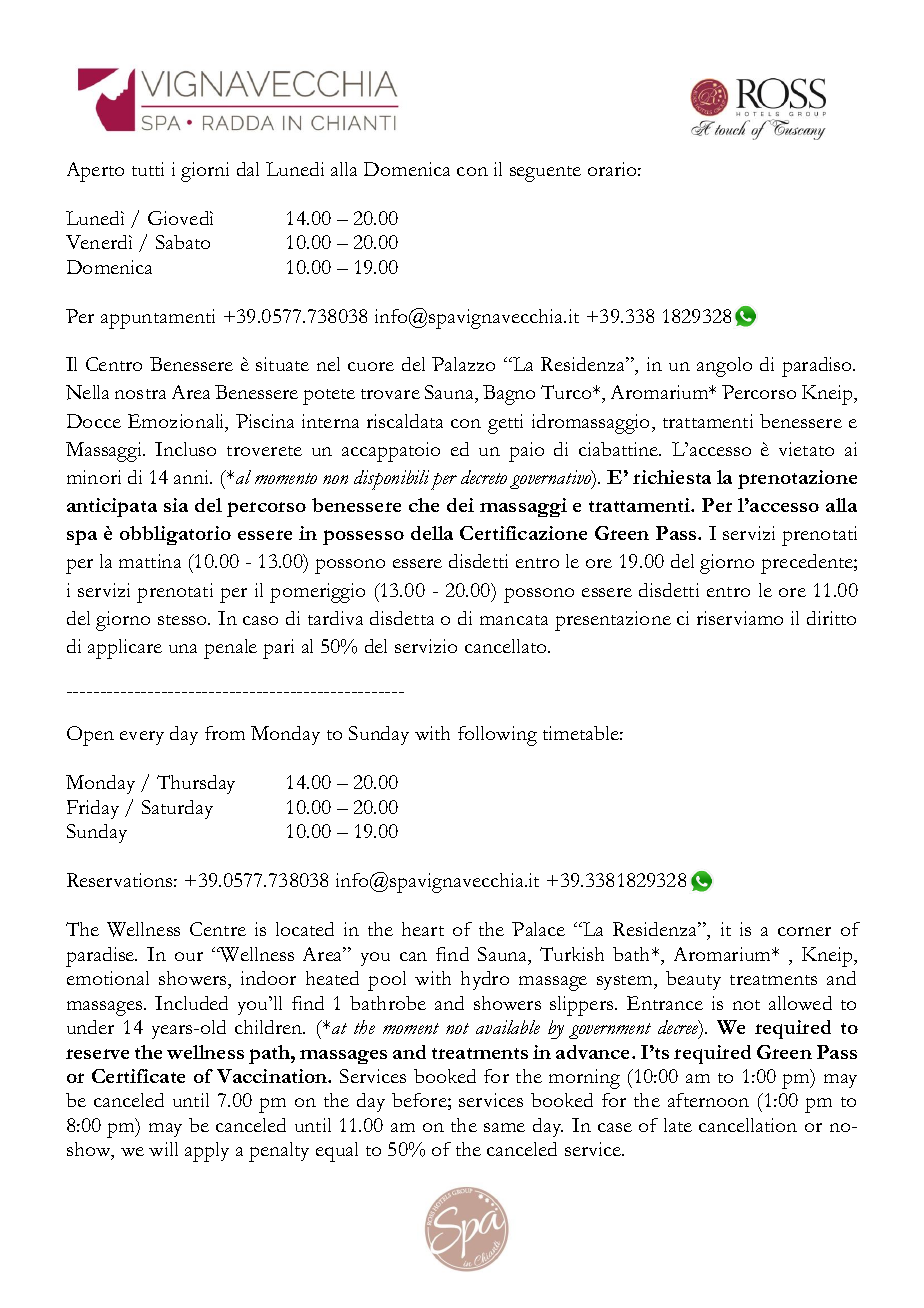  What do you see at coordinates (460, 505) in the screenshot?
I see `dei` at bounding box center [460, 505].
